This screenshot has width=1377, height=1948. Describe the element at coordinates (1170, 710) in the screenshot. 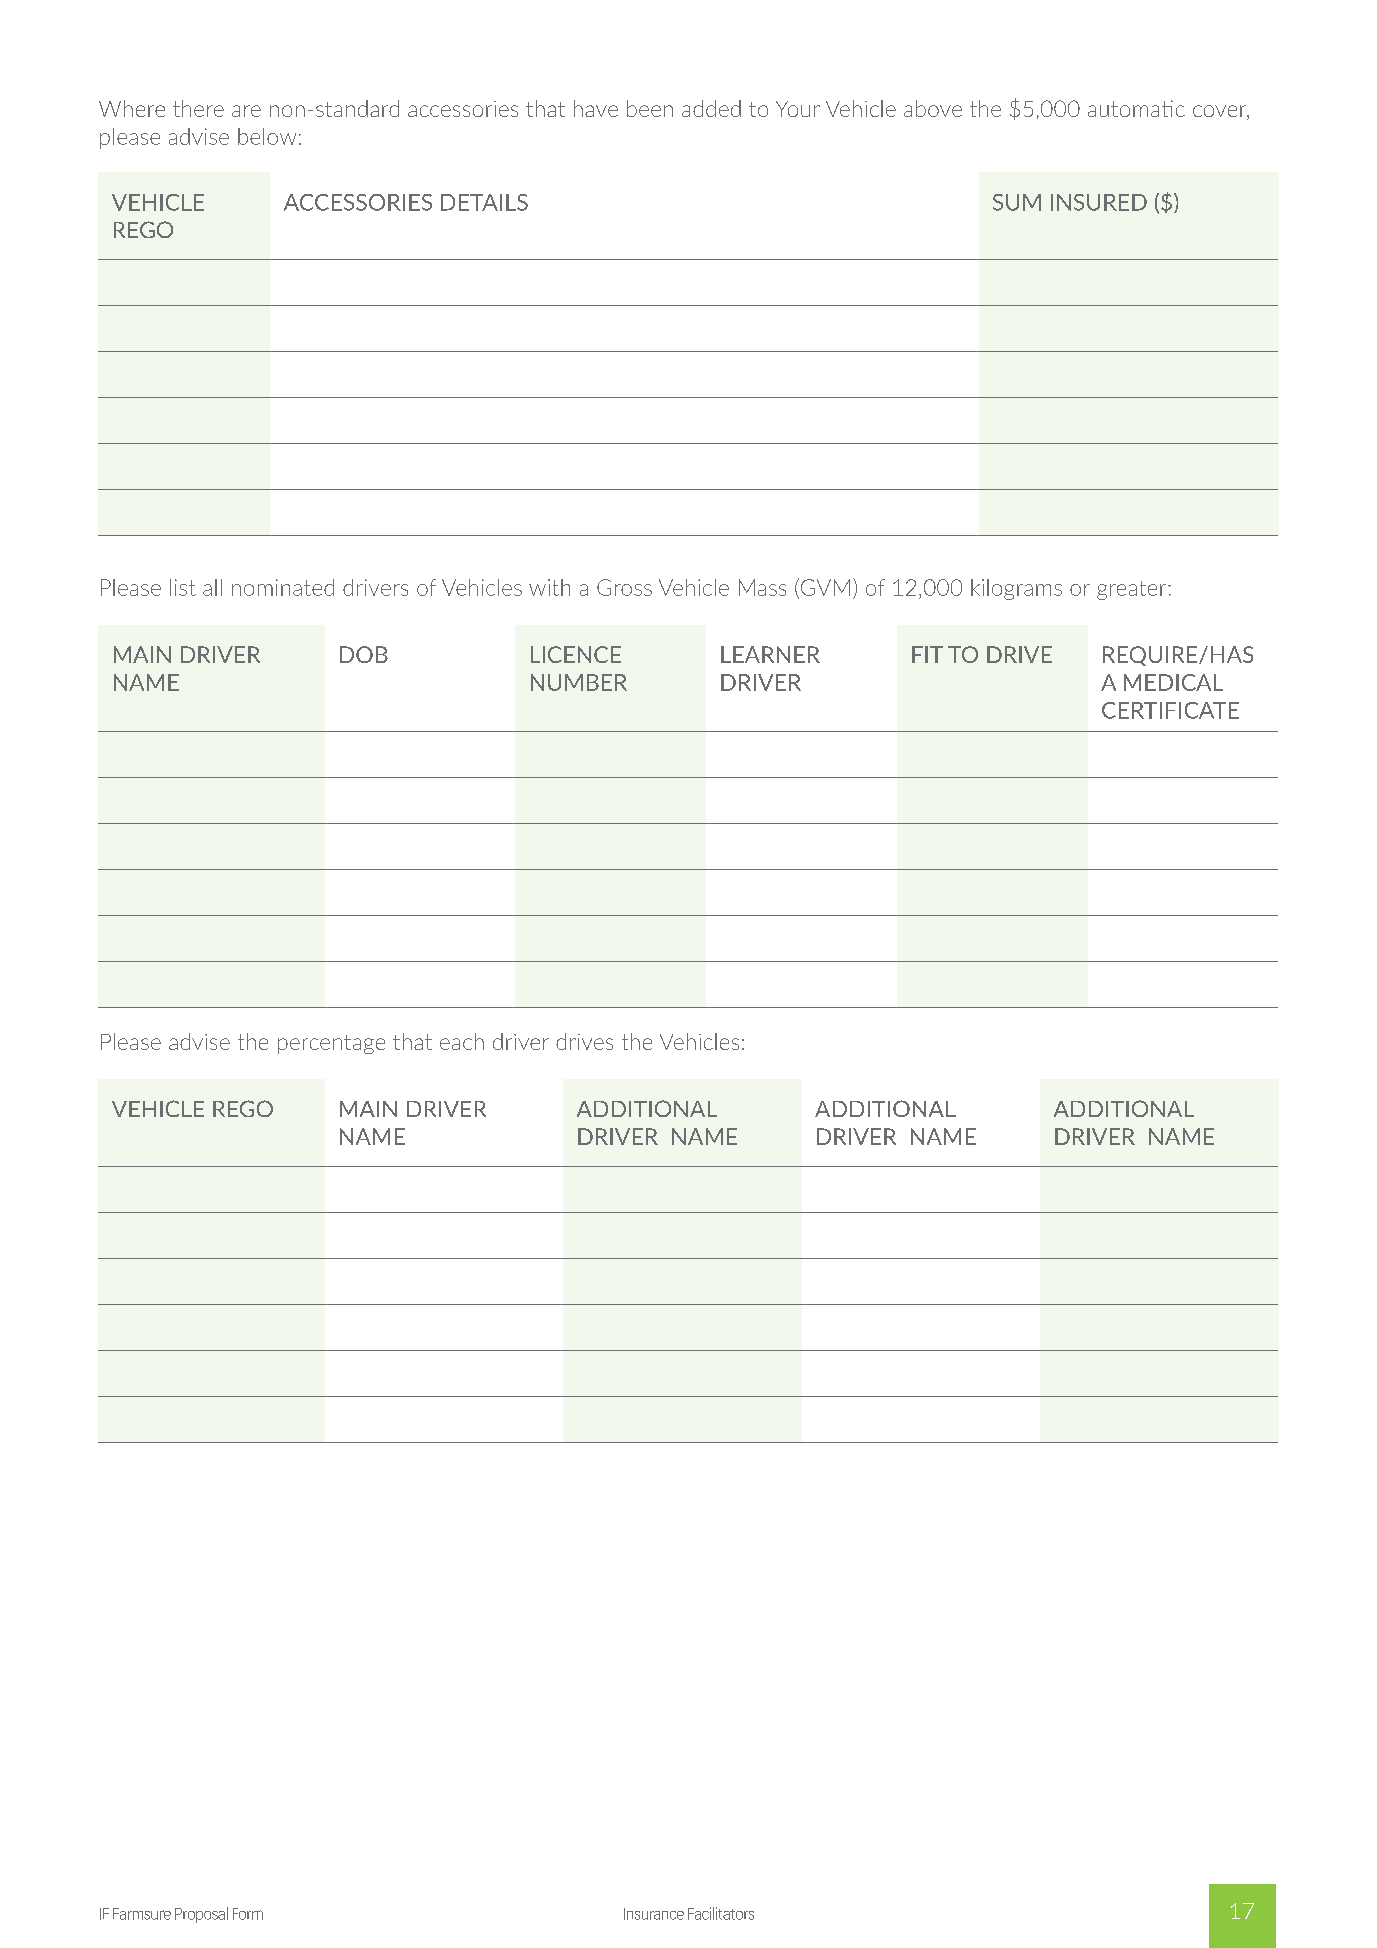

I see `CERTIFICATE` at that location.
